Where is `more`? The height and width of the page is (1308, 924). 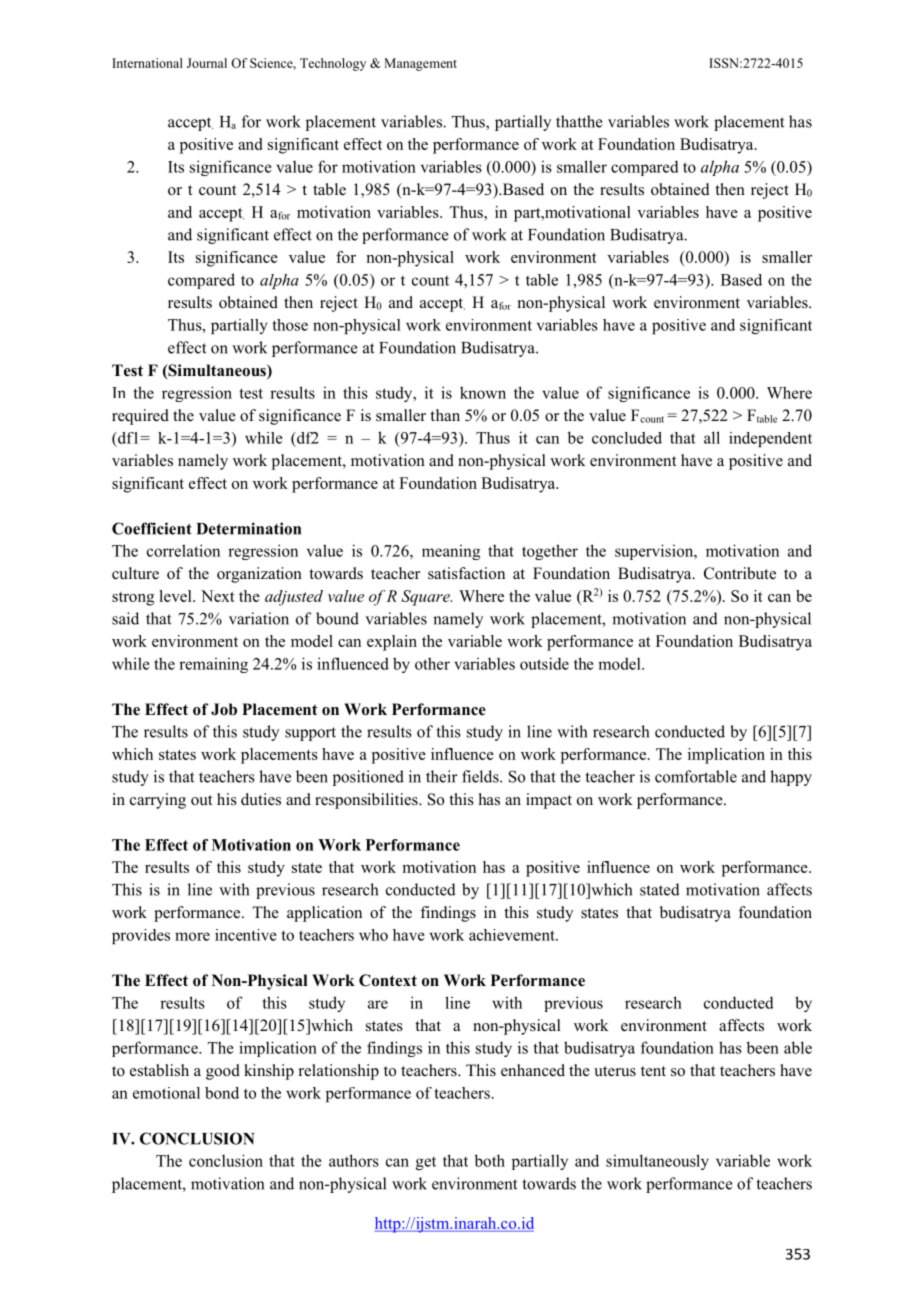 more is located at coordinates (192, 936).
